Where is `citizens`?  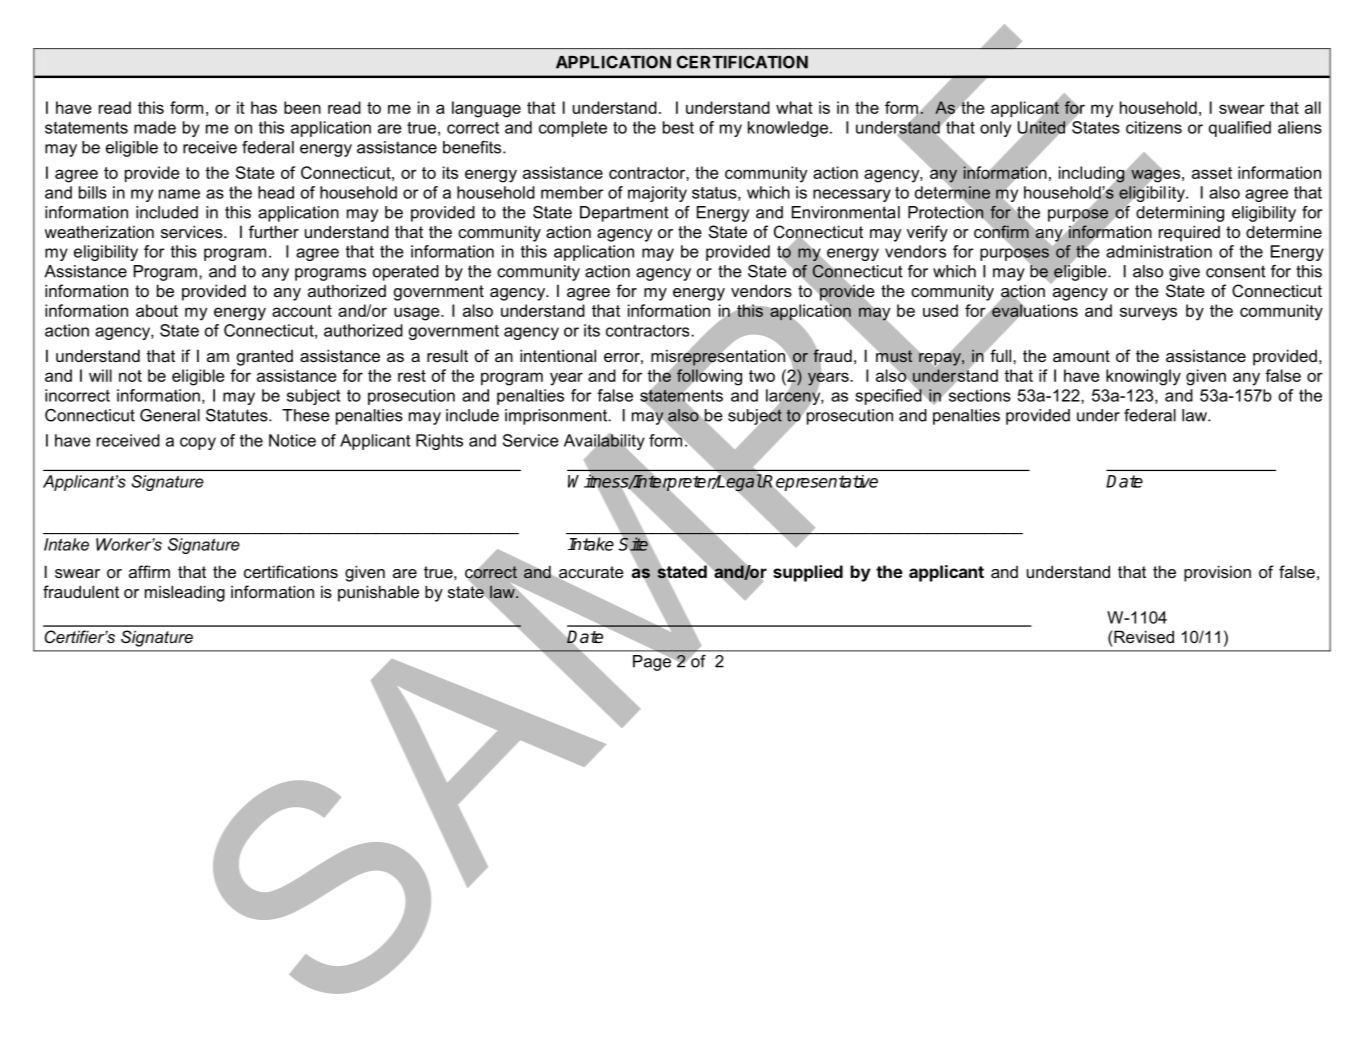 citizens is located at coordinates (1154, 127).
